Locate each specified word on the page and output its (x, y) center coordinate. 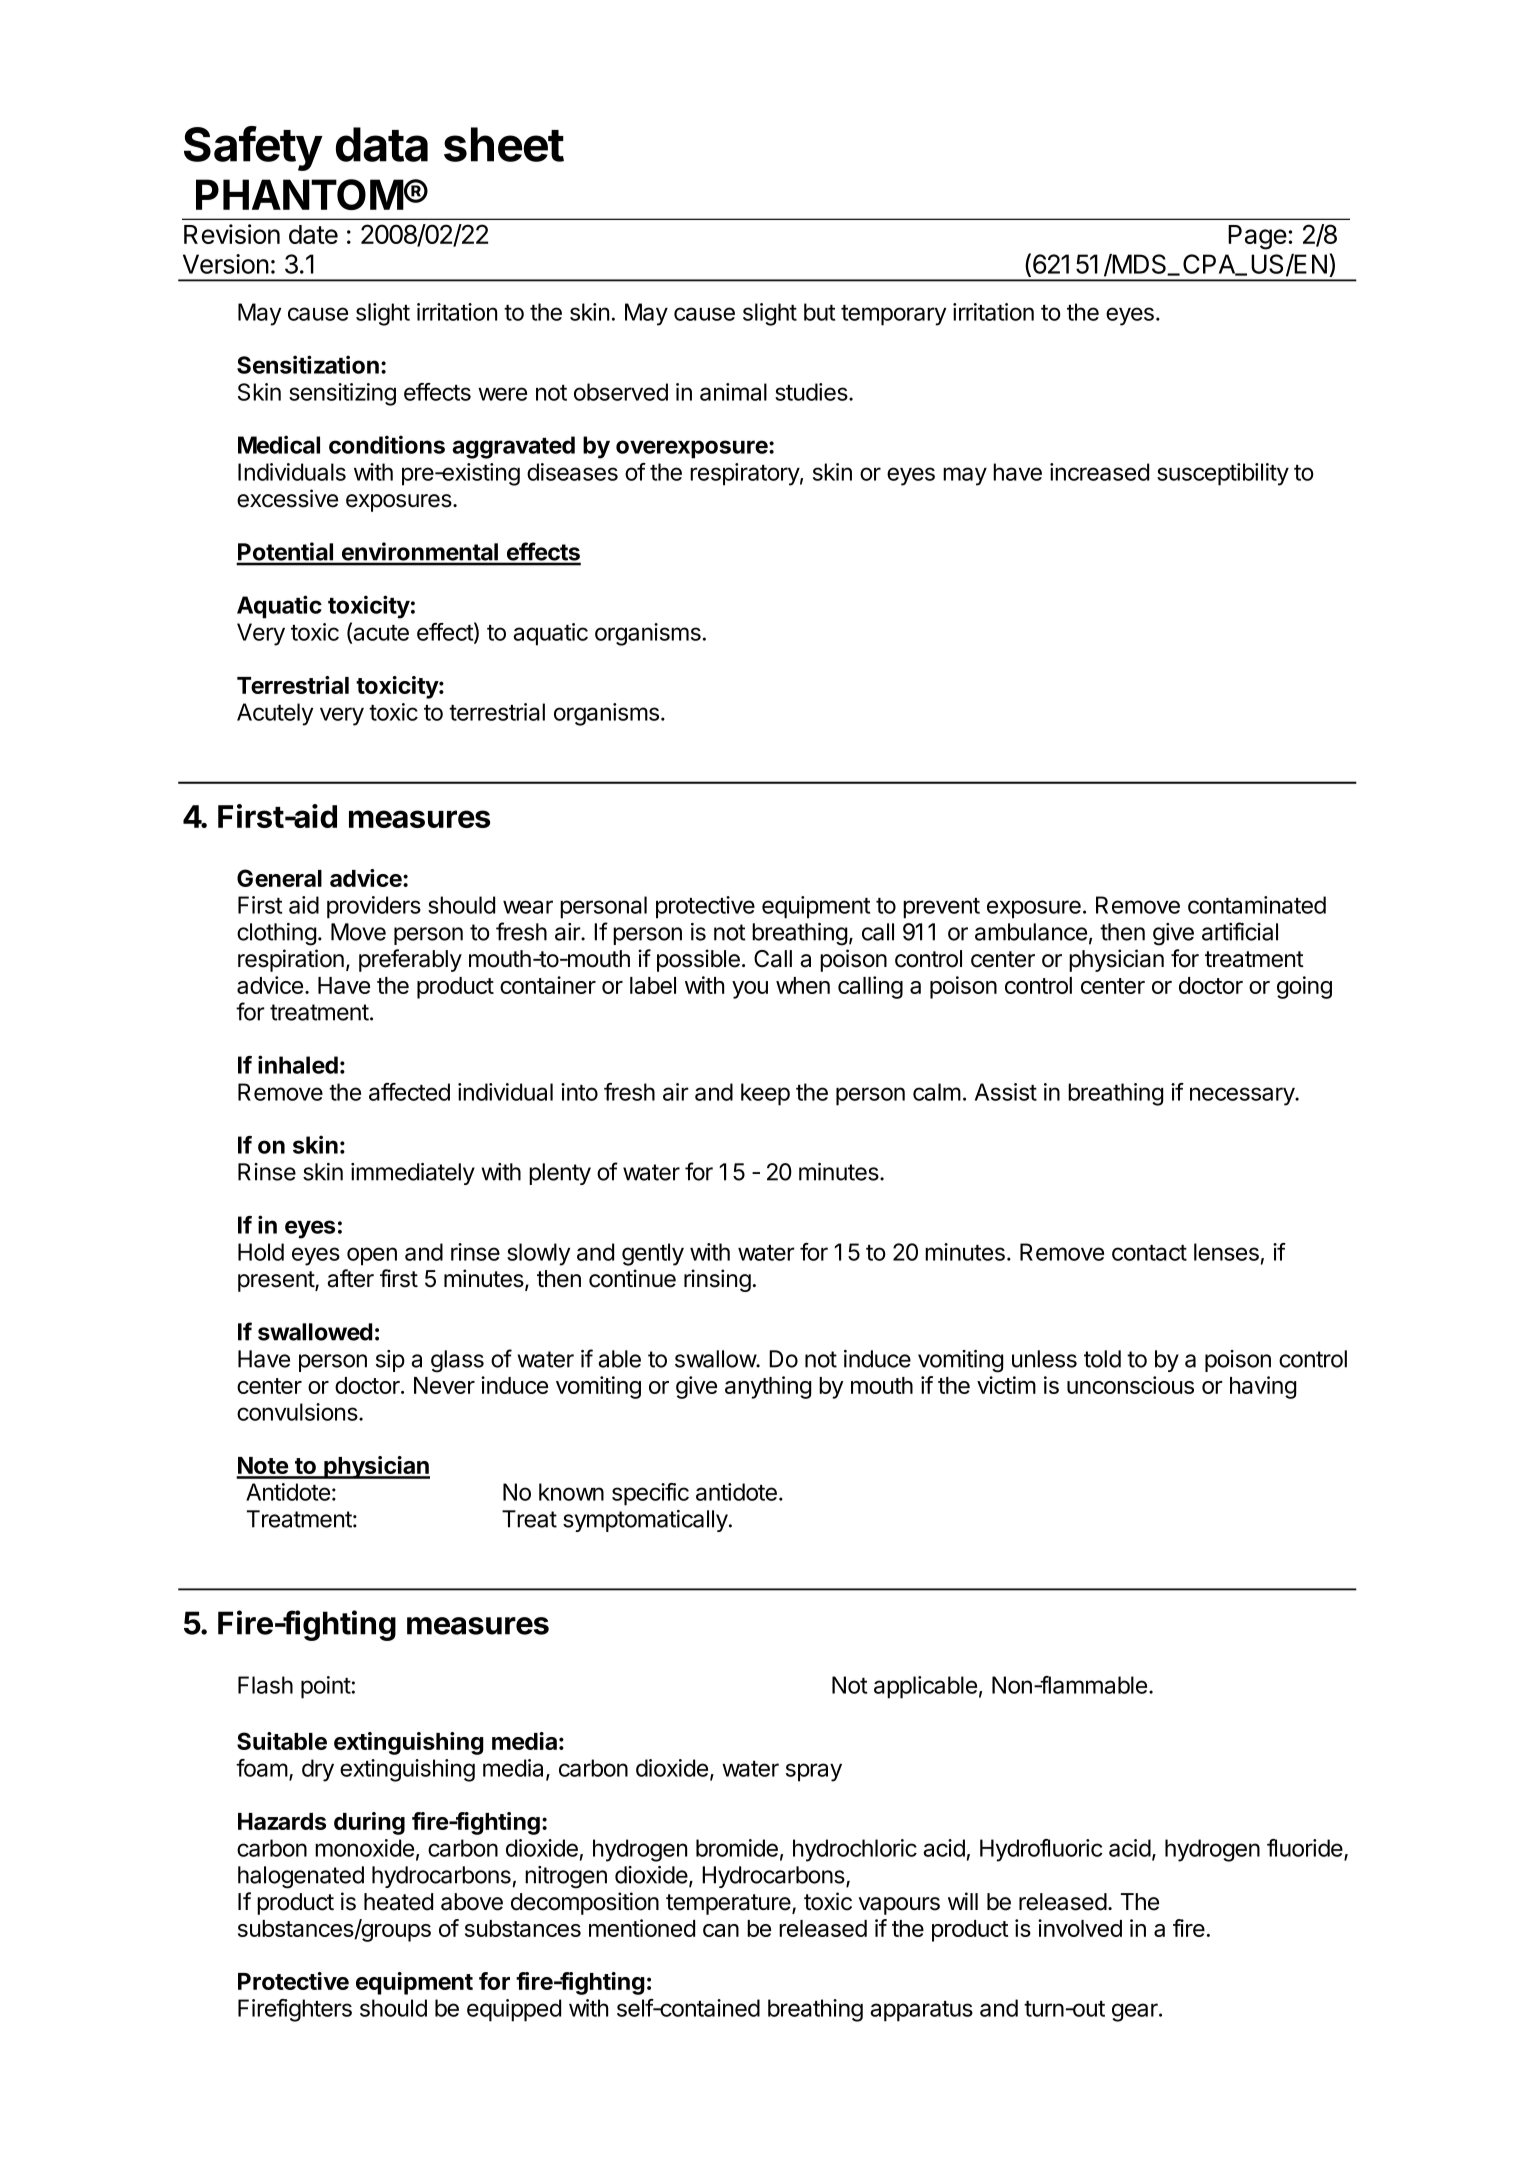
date (313, 234)
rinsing (717, 1280)
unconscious (1130, 1385)
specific (650, 1494)
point (326, 1687)
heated (398, 1902)
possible (698, 960)
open (372, 1256)
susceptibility (1223, 474)
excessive (287, 498)
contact (1149, 1253)
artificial (1240, 931)
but (819, 312)
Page (1257, 237)
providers (374, 907)
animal (733, 392)
